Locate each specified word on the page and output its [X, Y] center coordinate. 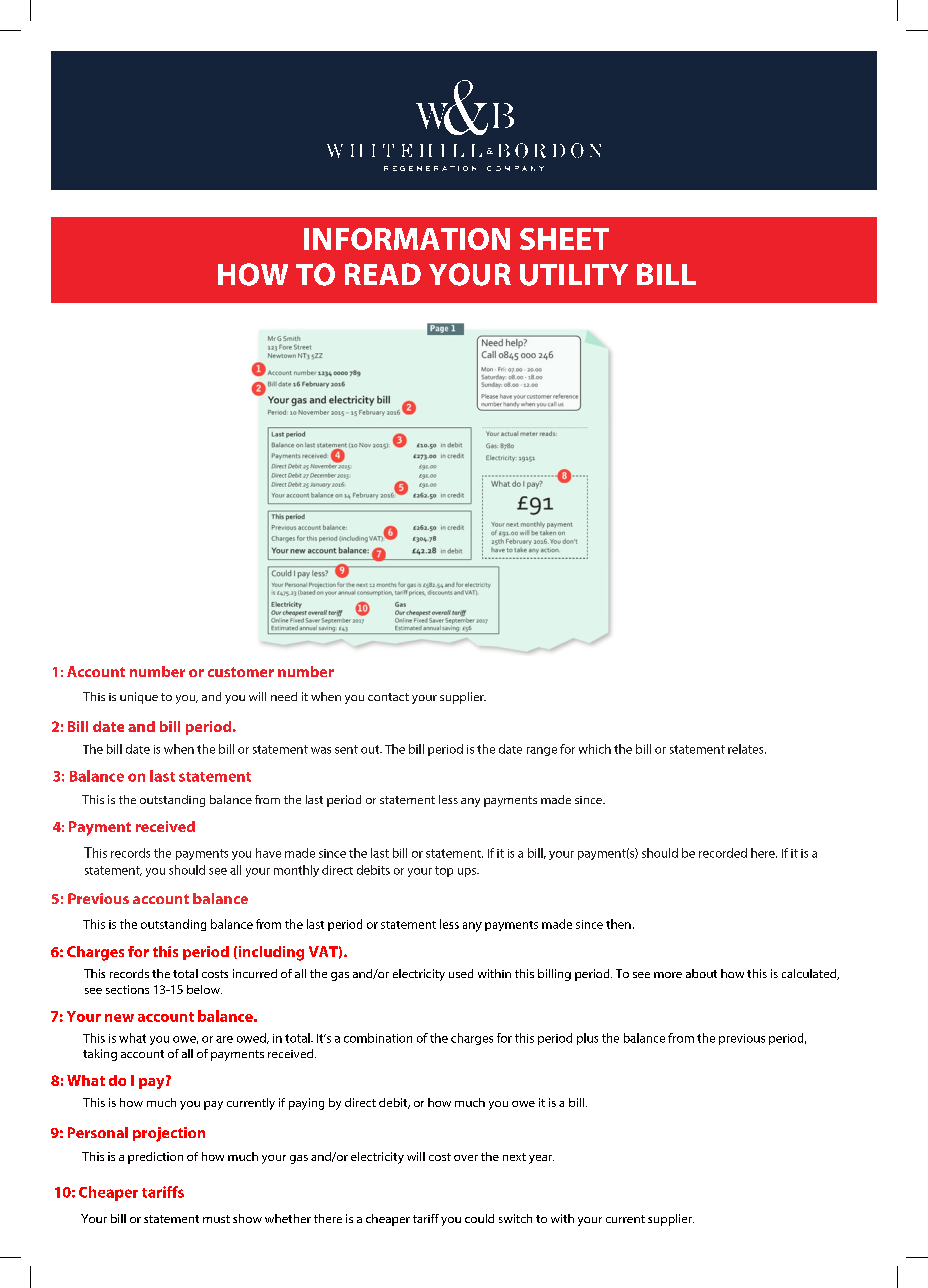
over [466, 1158]
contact [388, 697]
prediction [155, 1158]
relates [747, 749]
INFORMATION [407, 239]
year [541, 1159]
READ [383, 274]
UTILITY [574, 275]
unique [139, 698]
